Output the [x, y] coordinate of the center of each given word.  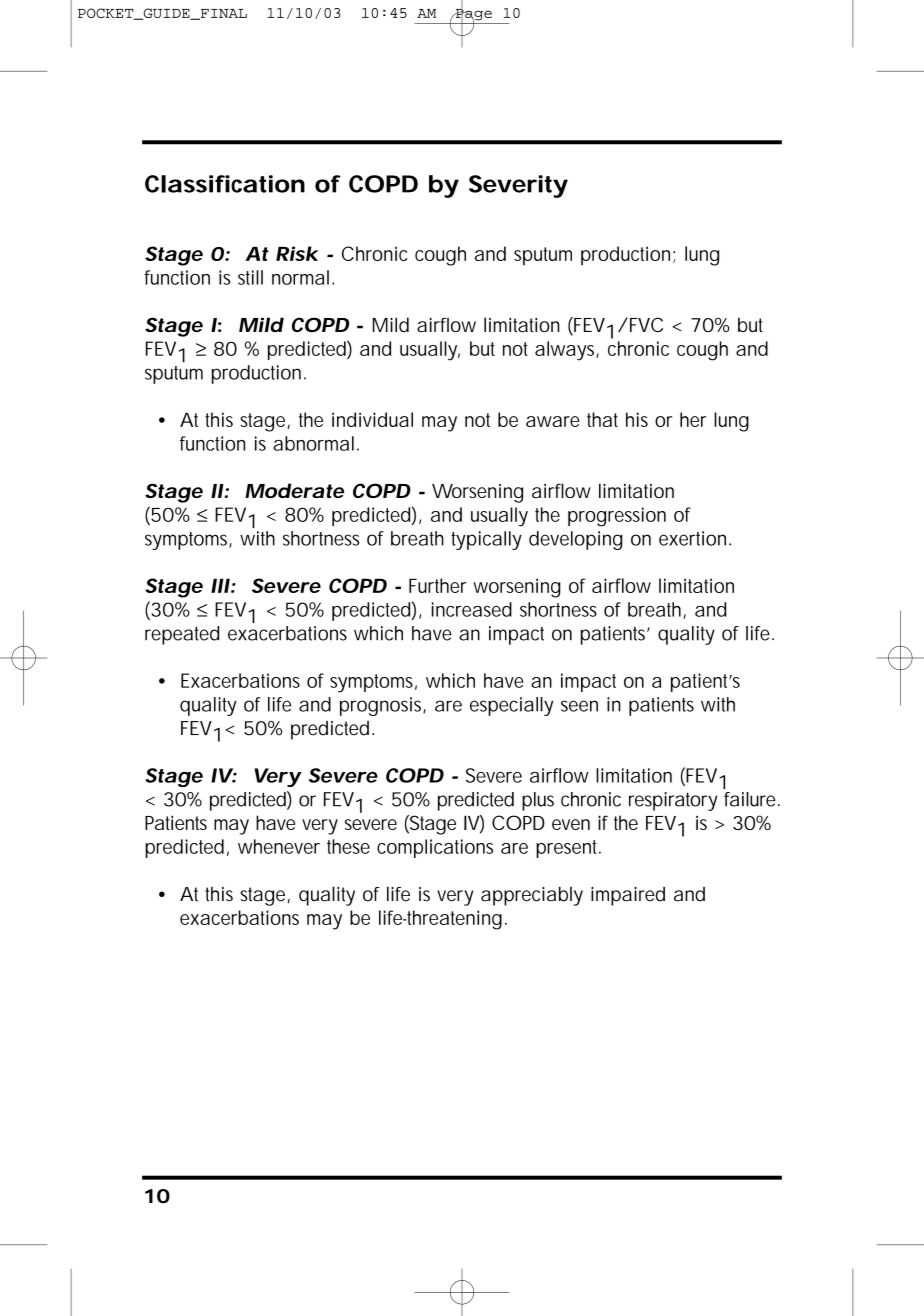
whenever [279, 846]
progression [617, 517]
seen [579, 706]
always [567, 351]
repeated [182, 635]
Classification [225, 184]
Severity [518, 186]
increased [471, 609]
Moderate [294, 490]
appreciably [532, 896]
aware [553, 421]
